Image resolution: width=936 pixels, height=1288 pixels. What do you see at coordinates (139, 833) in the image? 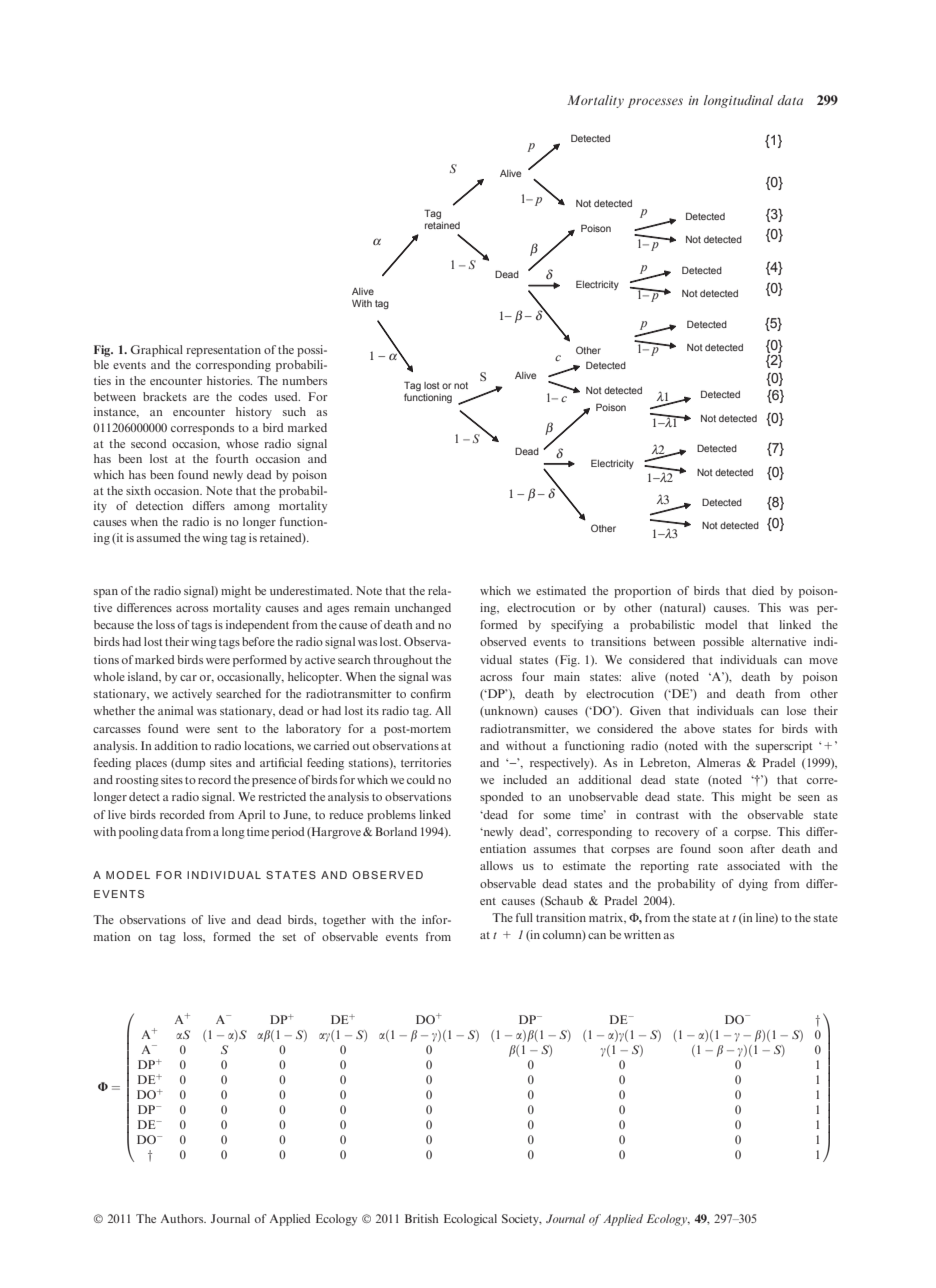
I see `pooling` at bounding box center [139, 833].
